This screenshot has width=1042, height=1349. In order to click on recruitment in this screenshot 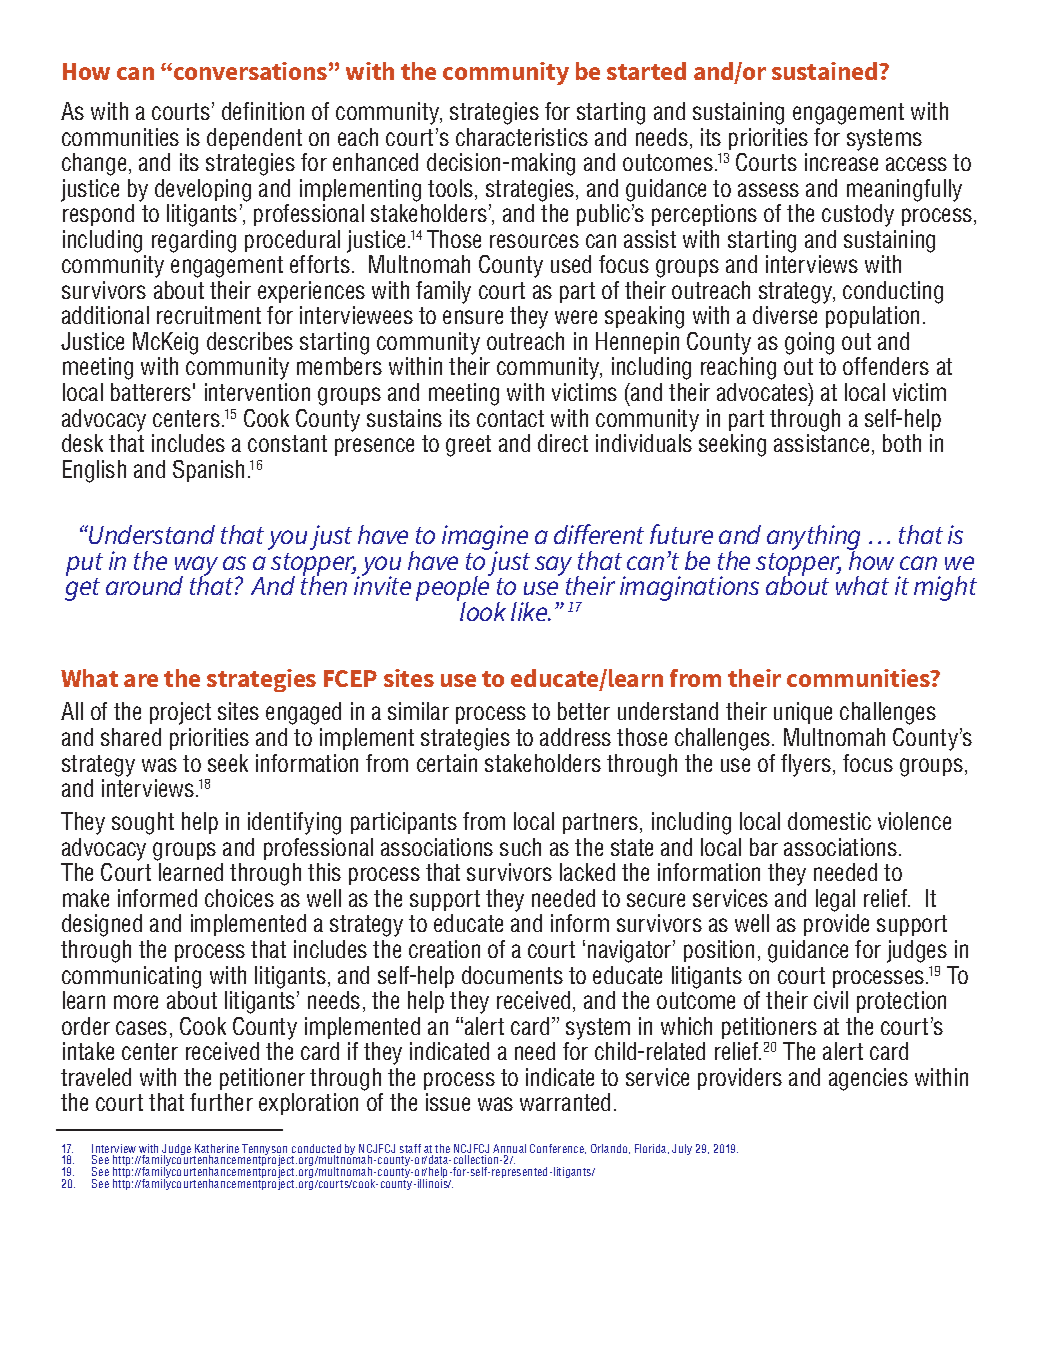, I will do `click(209, 315)`.
